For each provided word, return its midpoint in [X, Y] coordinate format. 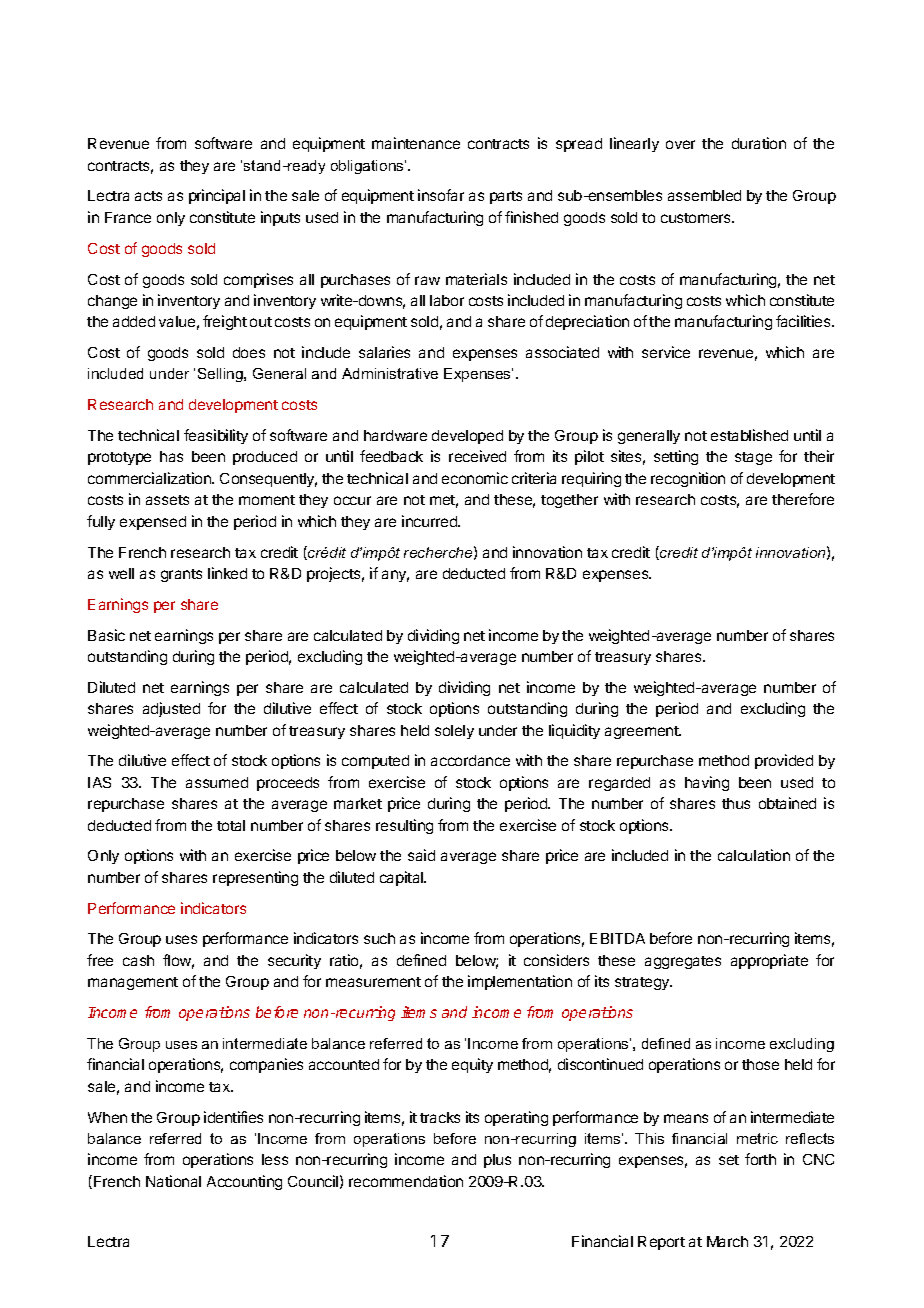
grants [181, 575]
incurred [430, 521]
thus [736, 803]
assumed [217, 782]
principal [217, 196]
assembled [704, 195]
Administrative [390, 373]
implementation [520, 982]
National [173, 1181]
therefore [803, 499]
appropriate [769, 961]
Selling [221, 375]
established [749, 435]
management [133, 983]
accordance [470, 760]
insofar [441, 195]
